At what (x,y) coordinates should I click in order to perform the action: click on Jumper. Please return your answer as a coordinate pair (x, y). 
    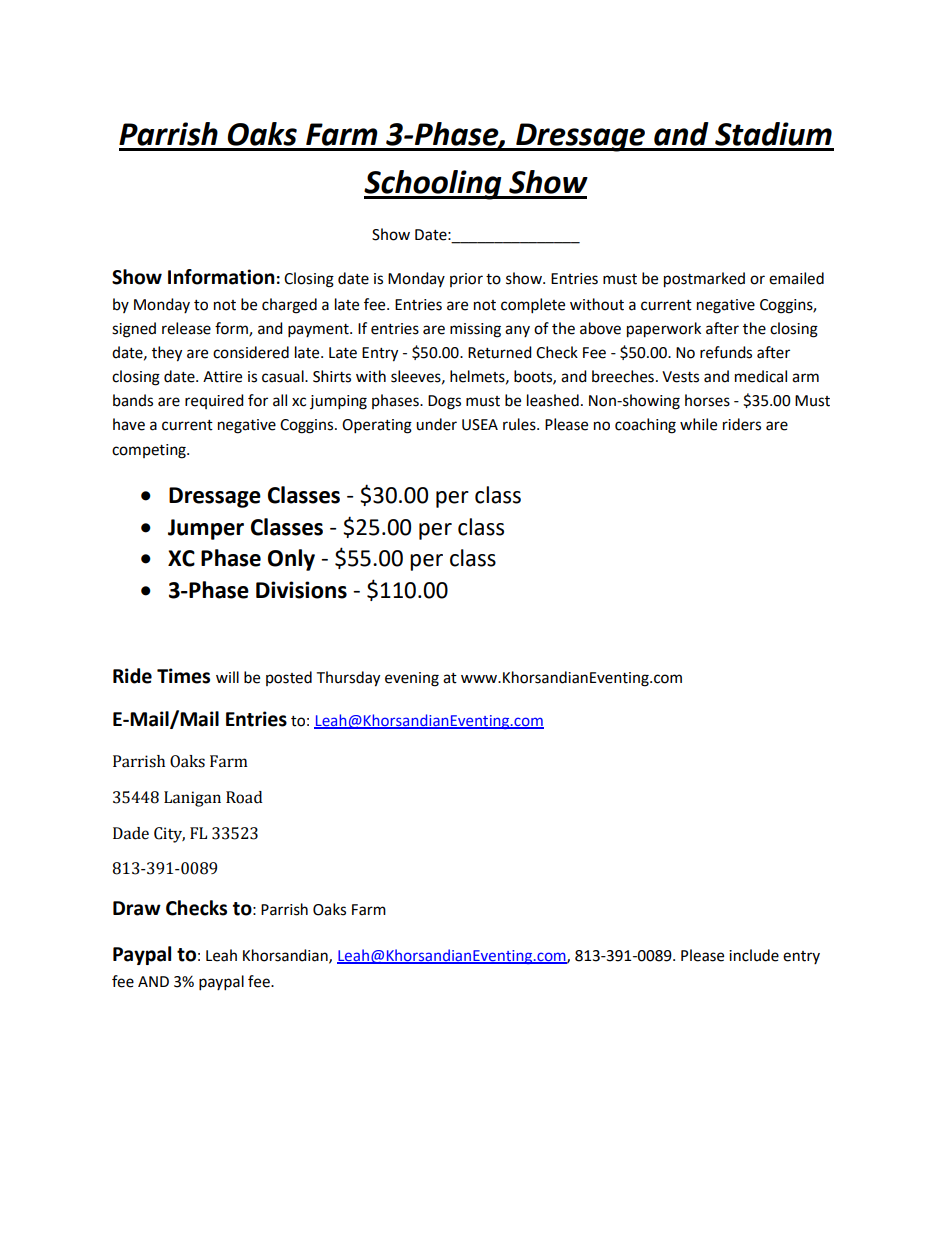
    Looking at the image, I should click on (206, 529).
